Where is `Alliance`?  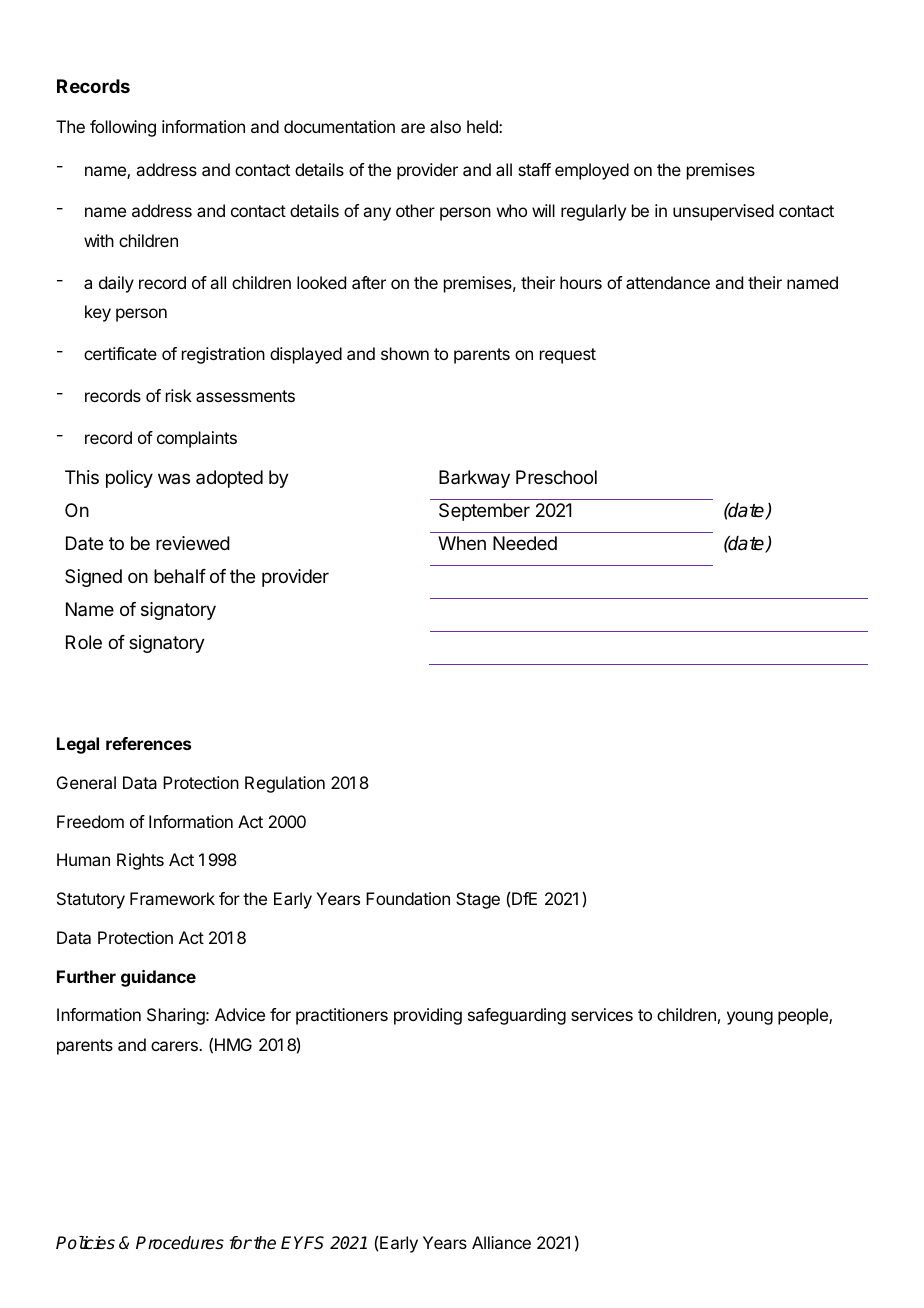
Alliance is located at coordinates (501, 1242).
